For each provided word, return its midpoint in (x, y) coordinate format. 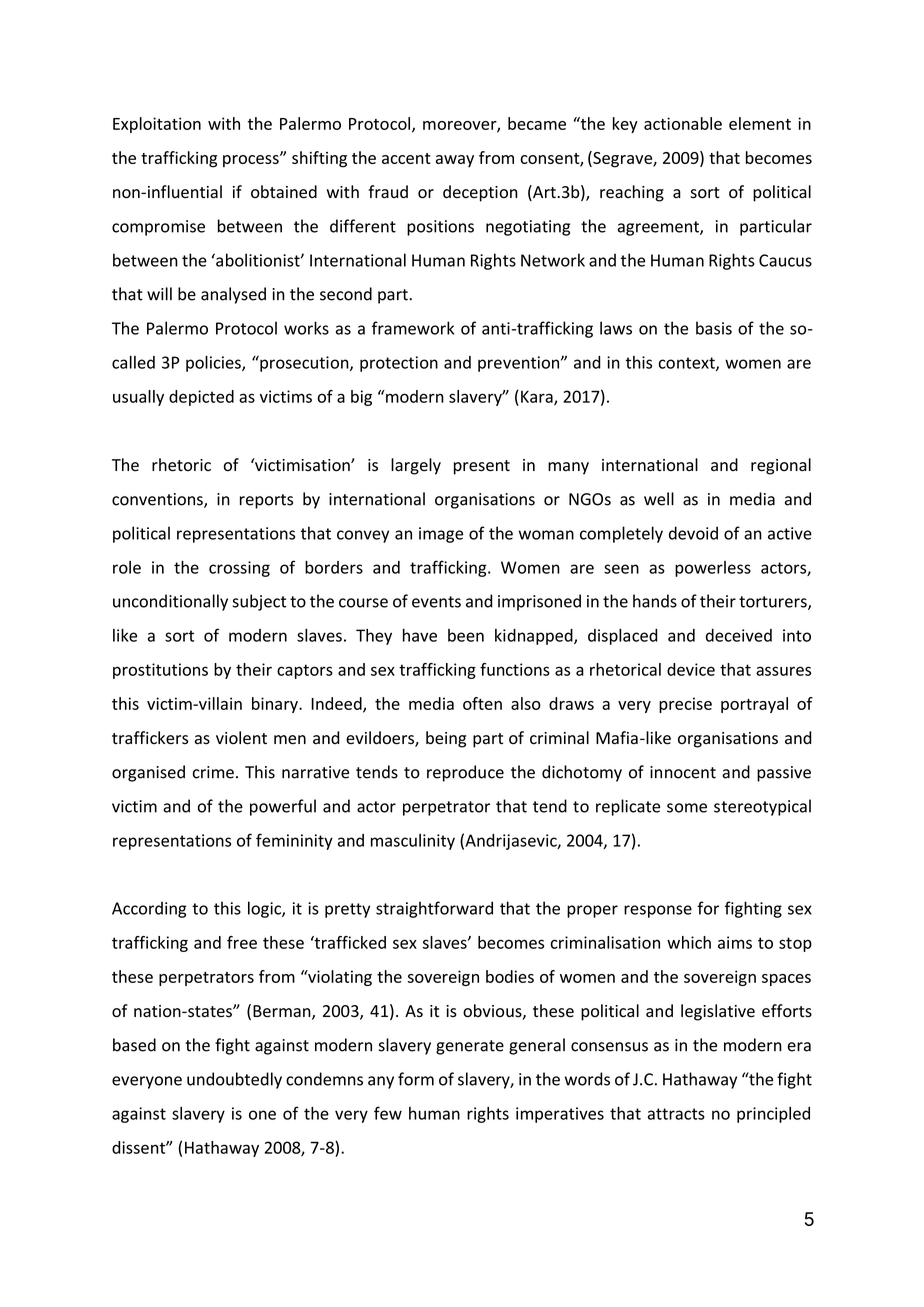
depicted (201, 398)
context (687, 364)
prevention (520, 364)
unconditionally (170, 602)
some (687, 808)
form (416, 1079)
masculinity (413, 842)
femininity (294, 841)
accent (406, 158)
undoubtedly (234, 1080)
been (466, 635)
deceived (739, 635)
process (252, 160)
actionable (683, 123)
